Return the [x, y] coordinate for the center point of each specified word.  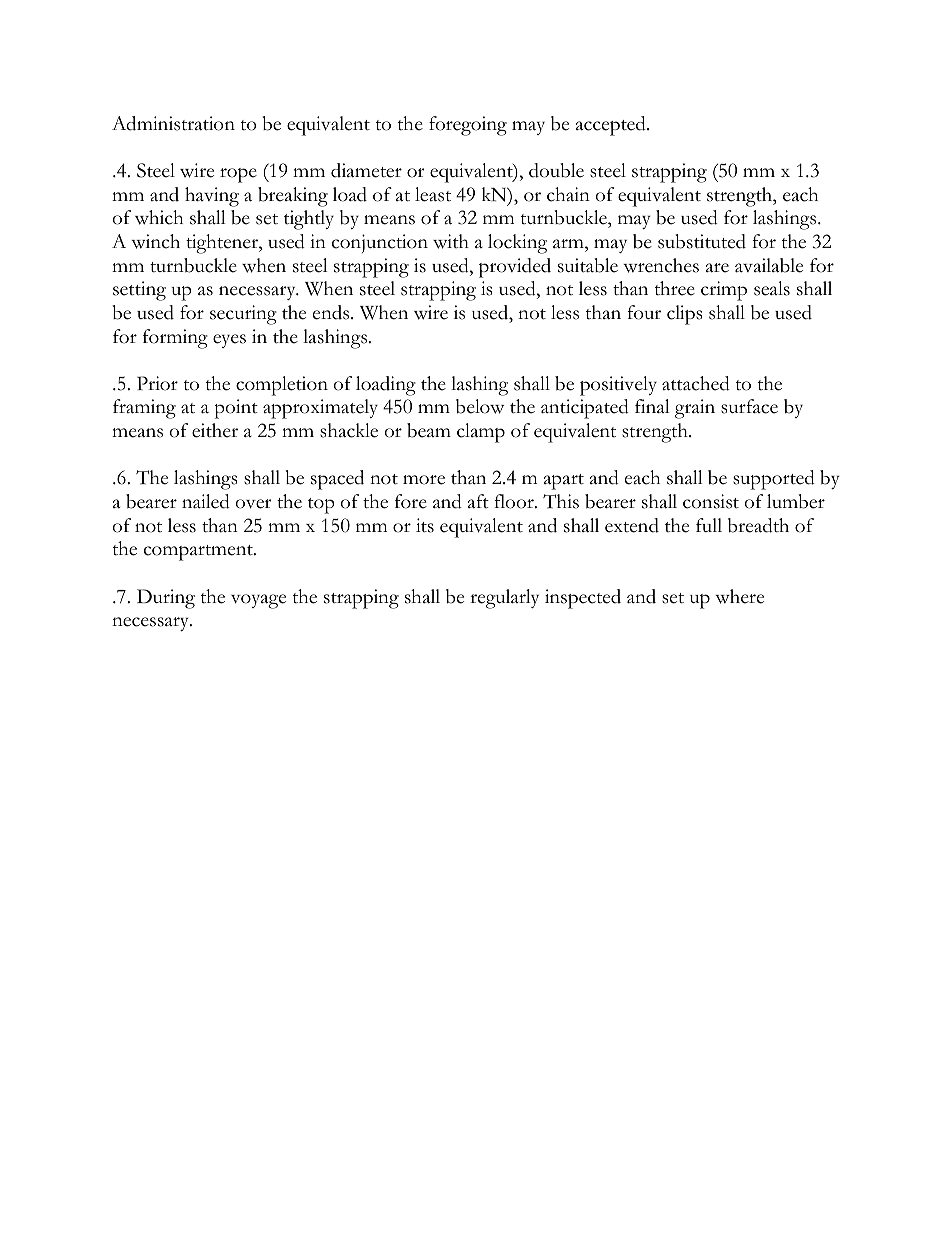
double [556, 170]
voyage [258, 601]
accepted [612, 126]
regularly [504, 599]
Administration [173, 123]
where [739, 596]
